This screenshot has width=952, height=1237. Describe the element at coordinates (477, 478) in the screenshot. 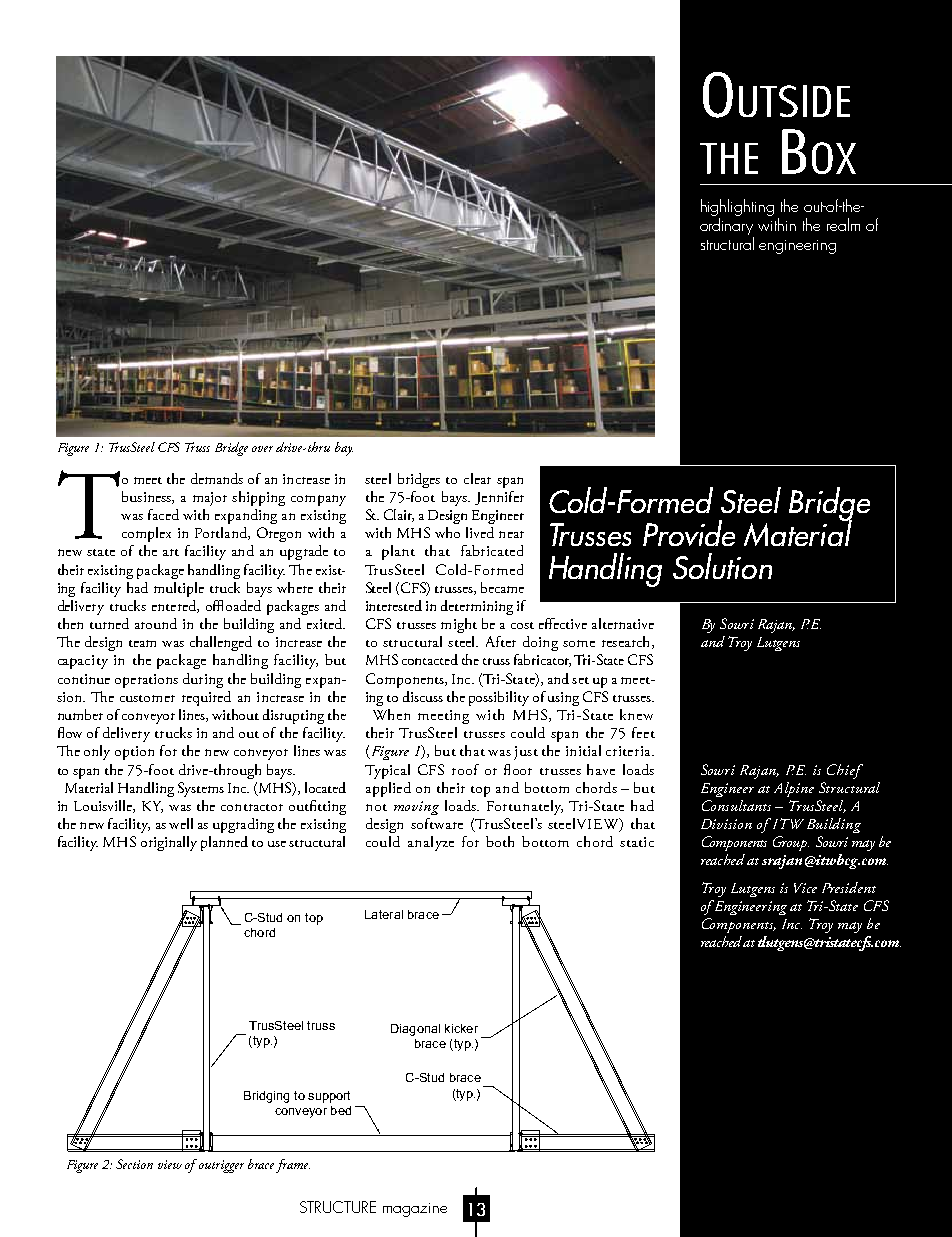

I see `clear` at that location.
